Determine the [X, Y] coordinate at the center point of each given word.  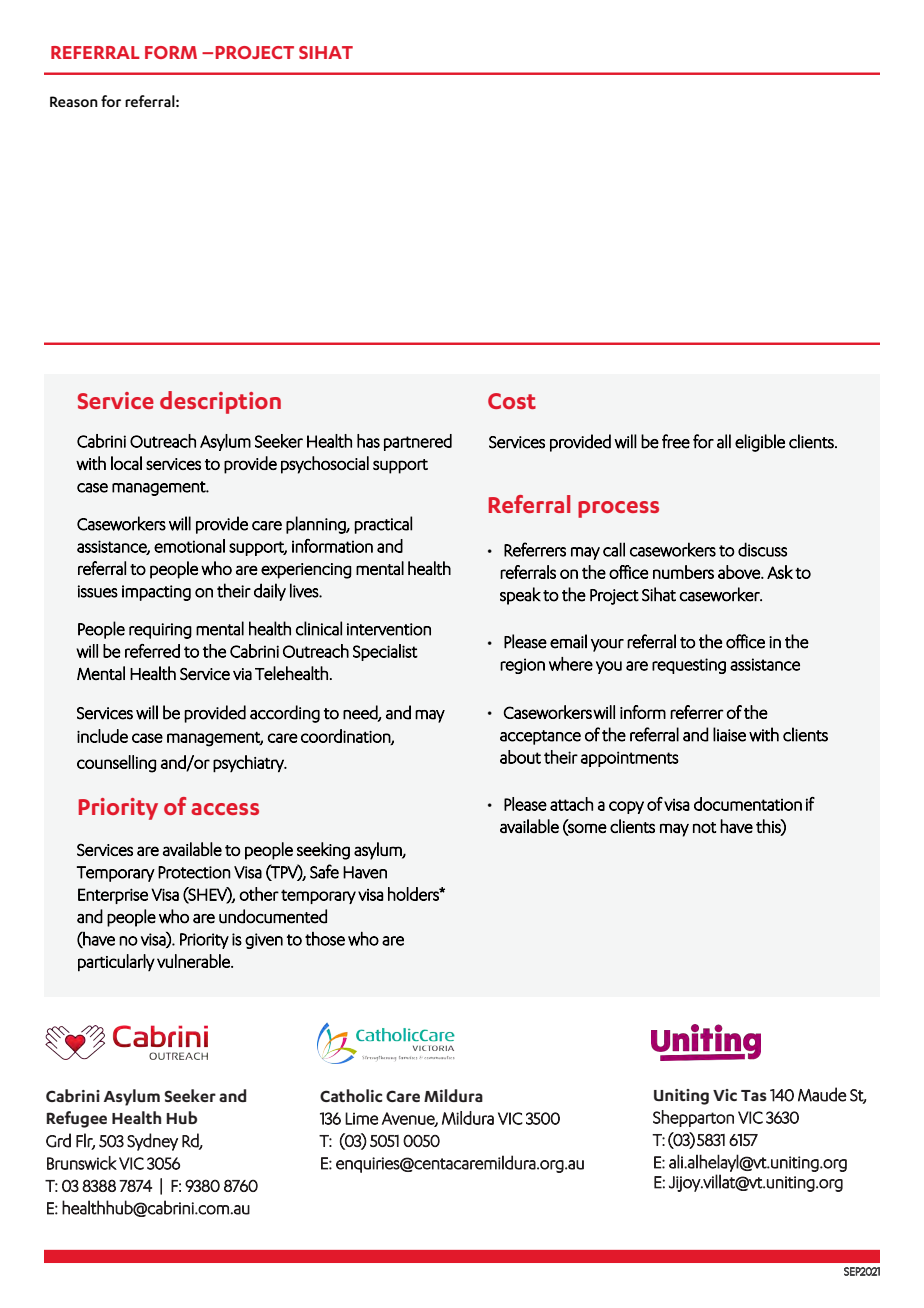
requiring [160, 631]
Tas [754, 1095]
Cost [512, 401]
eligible [760, 443]
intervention [389, 629]
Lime [361, 1118]
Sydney [152, 1142]
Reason [74, 101]
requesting [689, 666]
